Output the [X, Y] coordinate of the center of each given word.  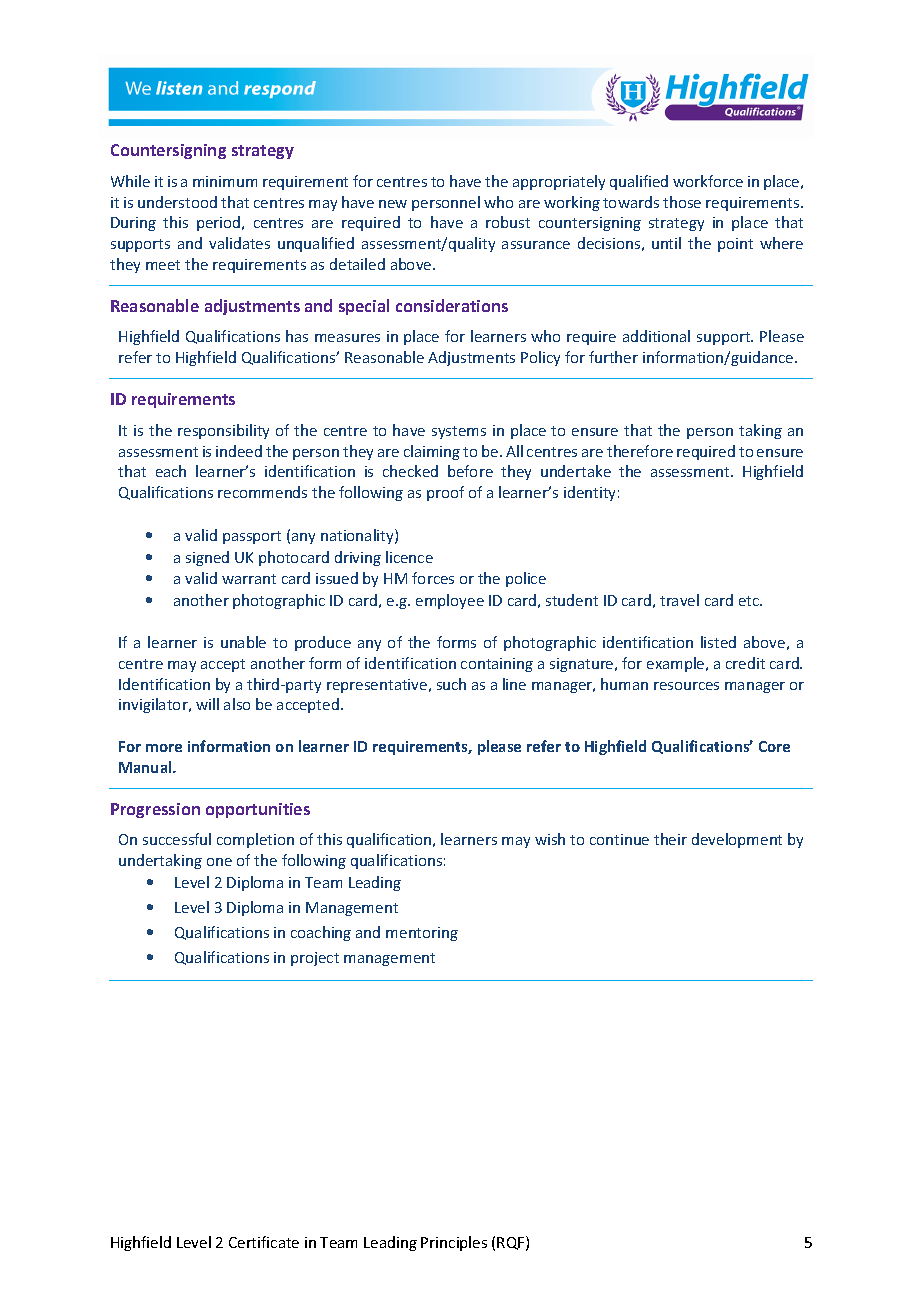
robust [508, 222]
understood [177, 202]
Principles [454, 1243]
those [682, 202]
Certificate [264, 1242]
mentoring [422, 934]
